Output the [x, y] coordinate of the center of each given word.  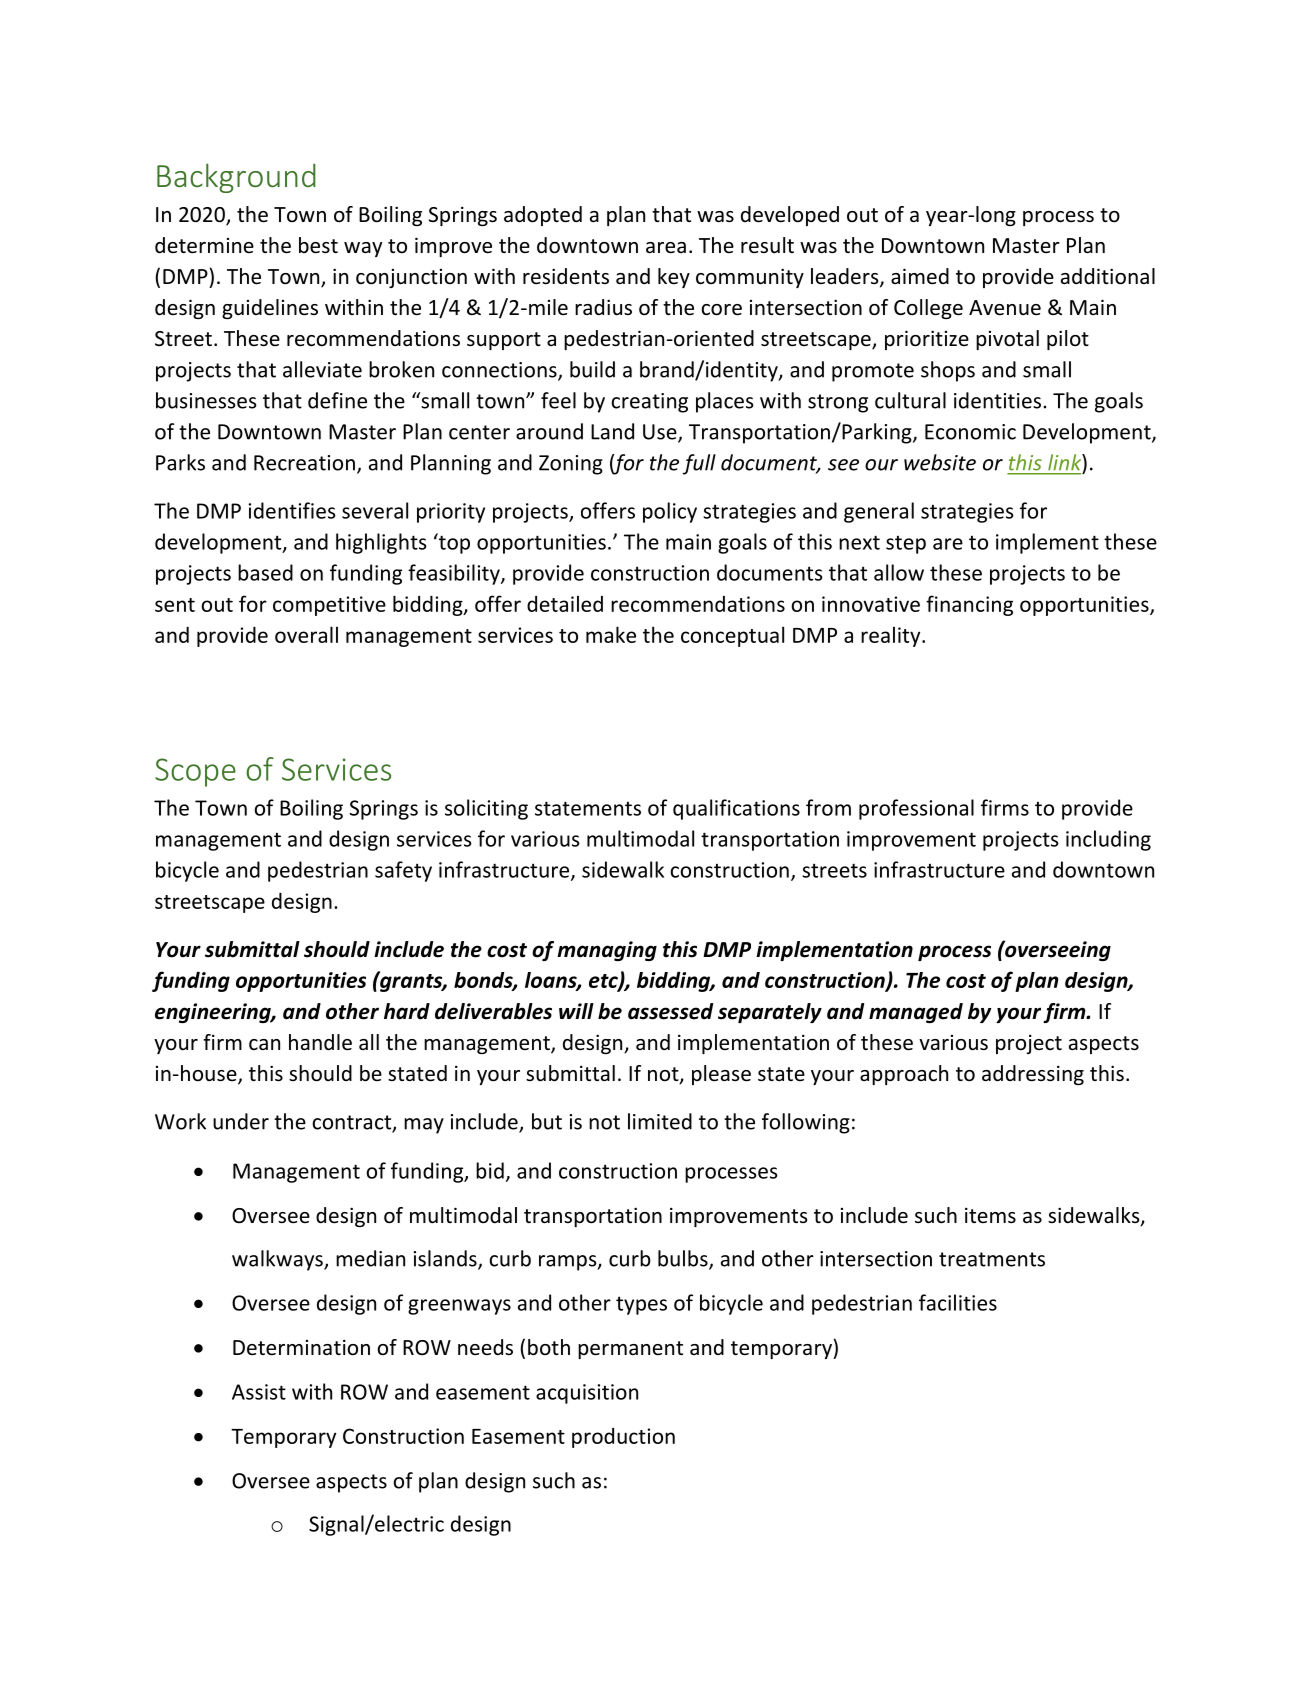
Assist [259, 1392]
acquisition [587, 1394]
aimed [920, 276]
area [666, 248]
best [318, 245]
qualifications [736, 809]
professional [916, 809]
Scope [195, 772]
